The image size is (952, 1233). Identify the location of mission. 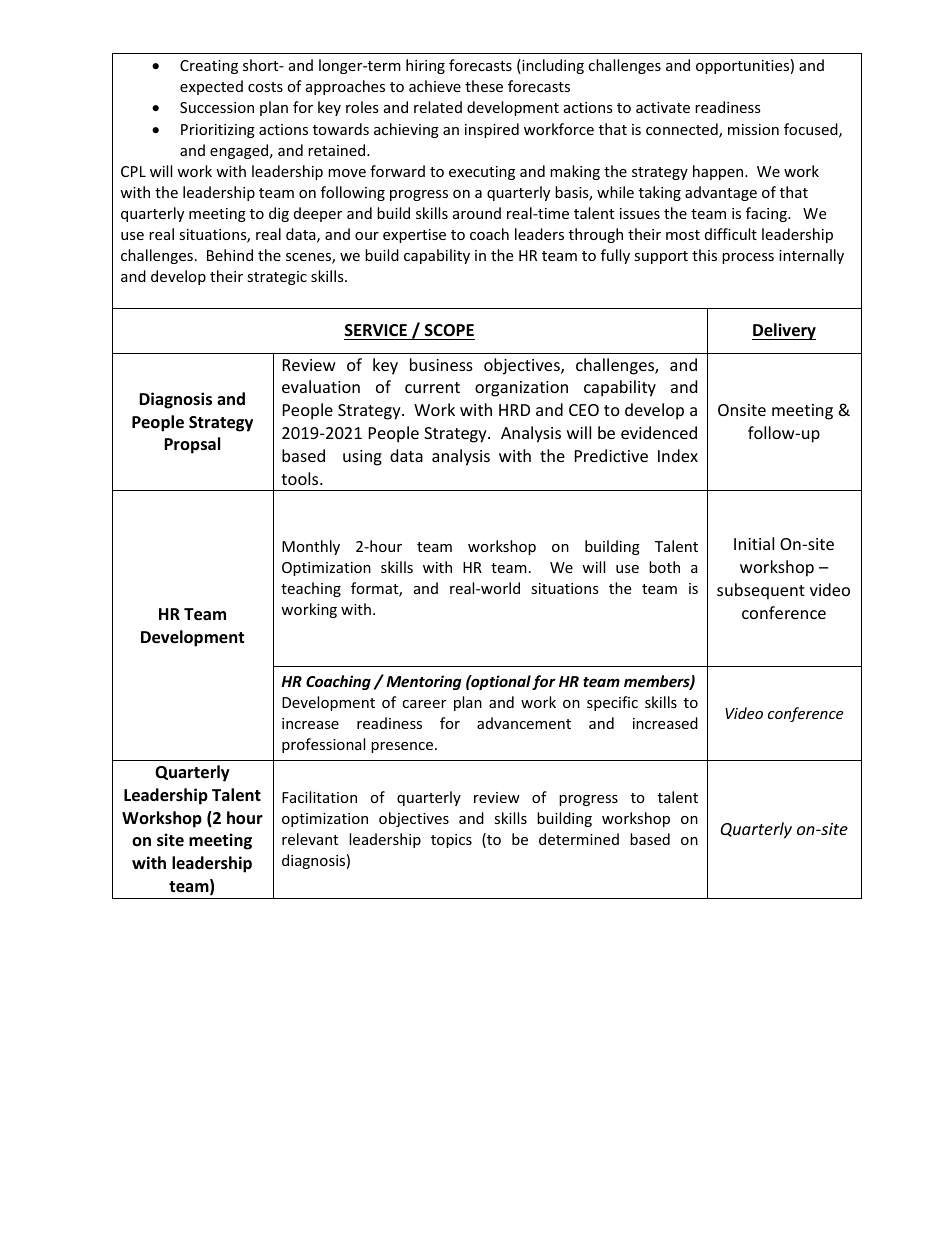
(753, 129).
